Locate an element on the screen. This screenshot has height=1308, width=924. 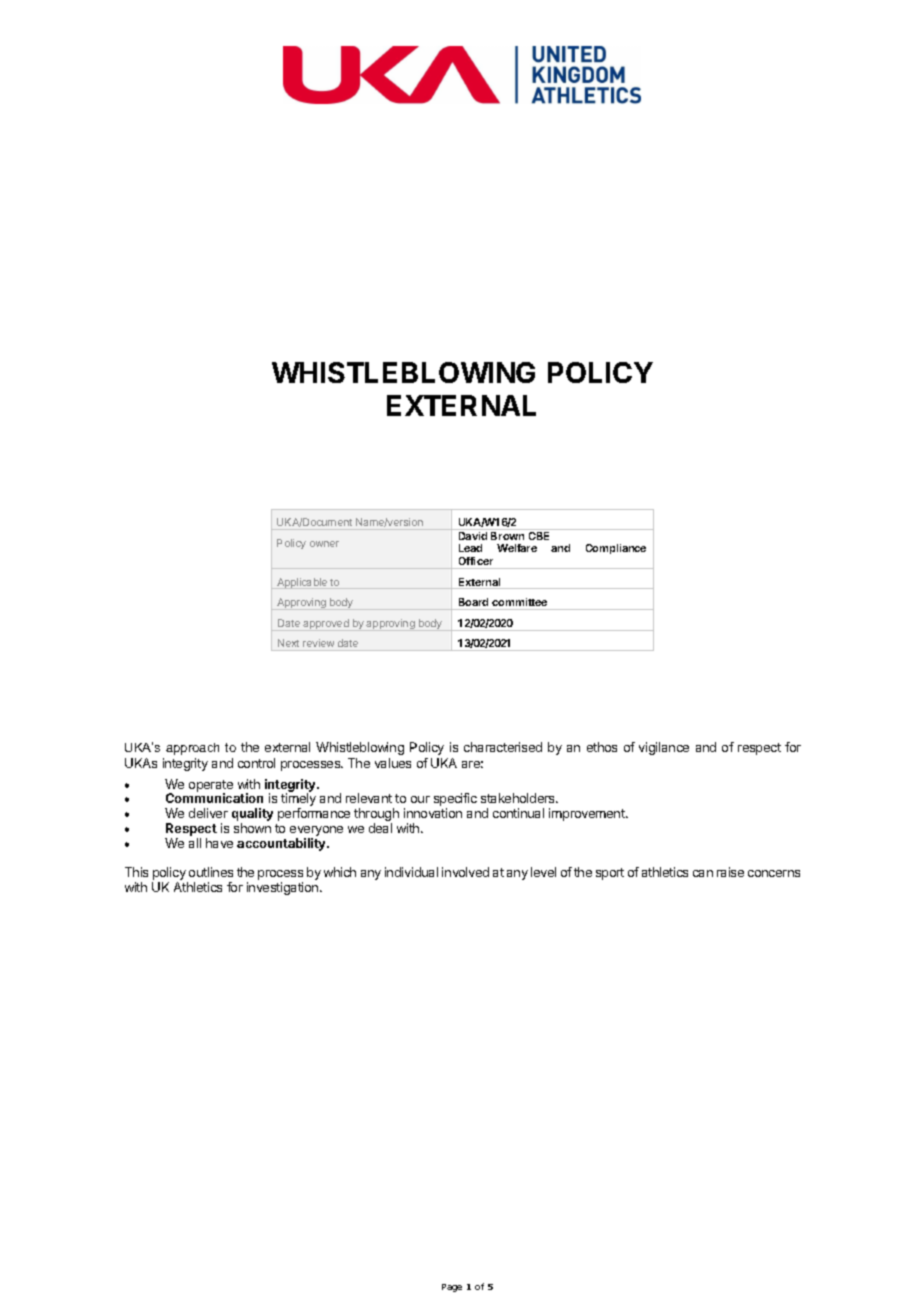
involved is located at coordinates (465, 872).
